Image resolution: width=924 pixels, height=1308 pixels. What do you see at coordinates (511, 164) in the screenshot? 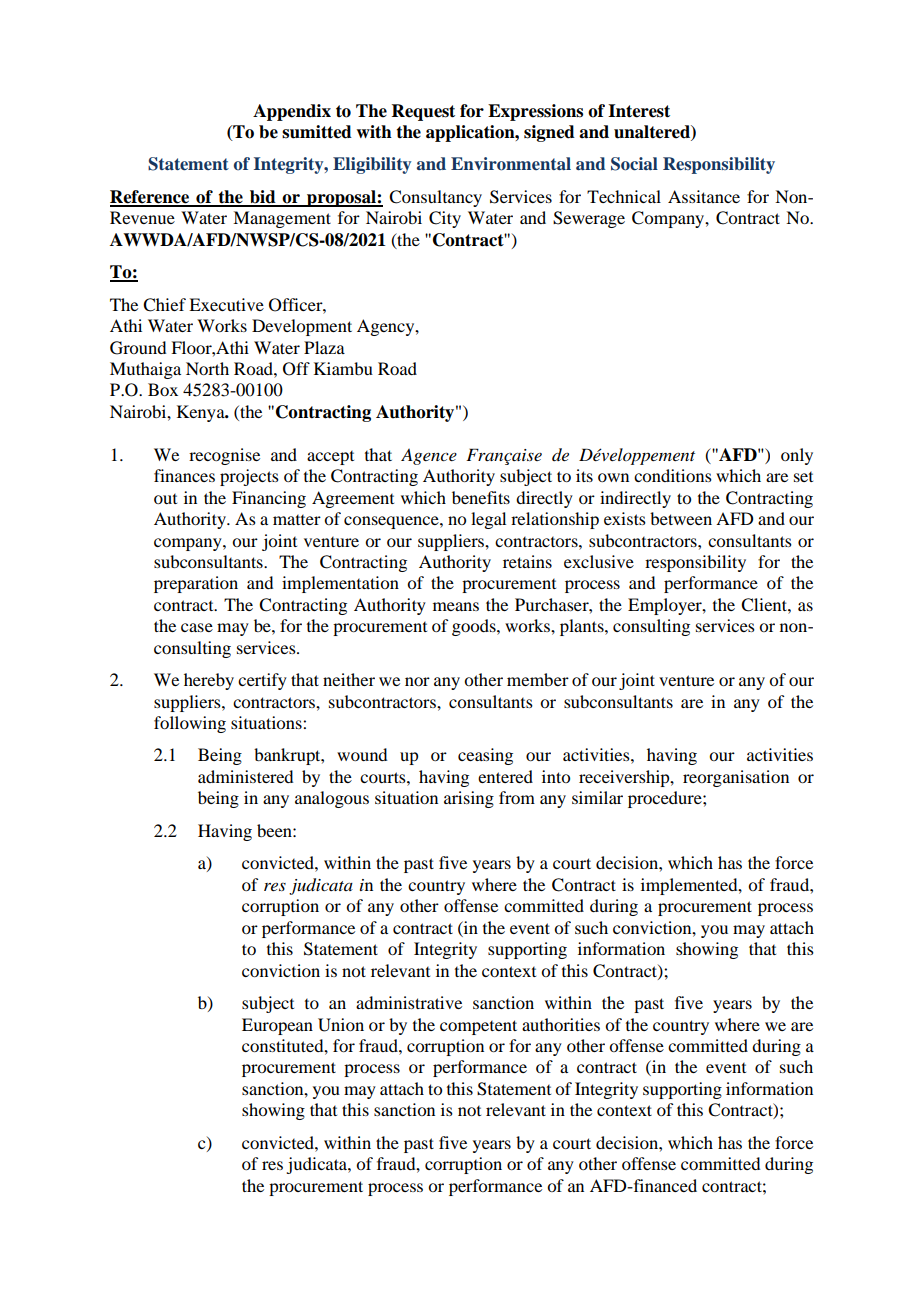
I see `Environmental` at bounding box center [511, 164].
